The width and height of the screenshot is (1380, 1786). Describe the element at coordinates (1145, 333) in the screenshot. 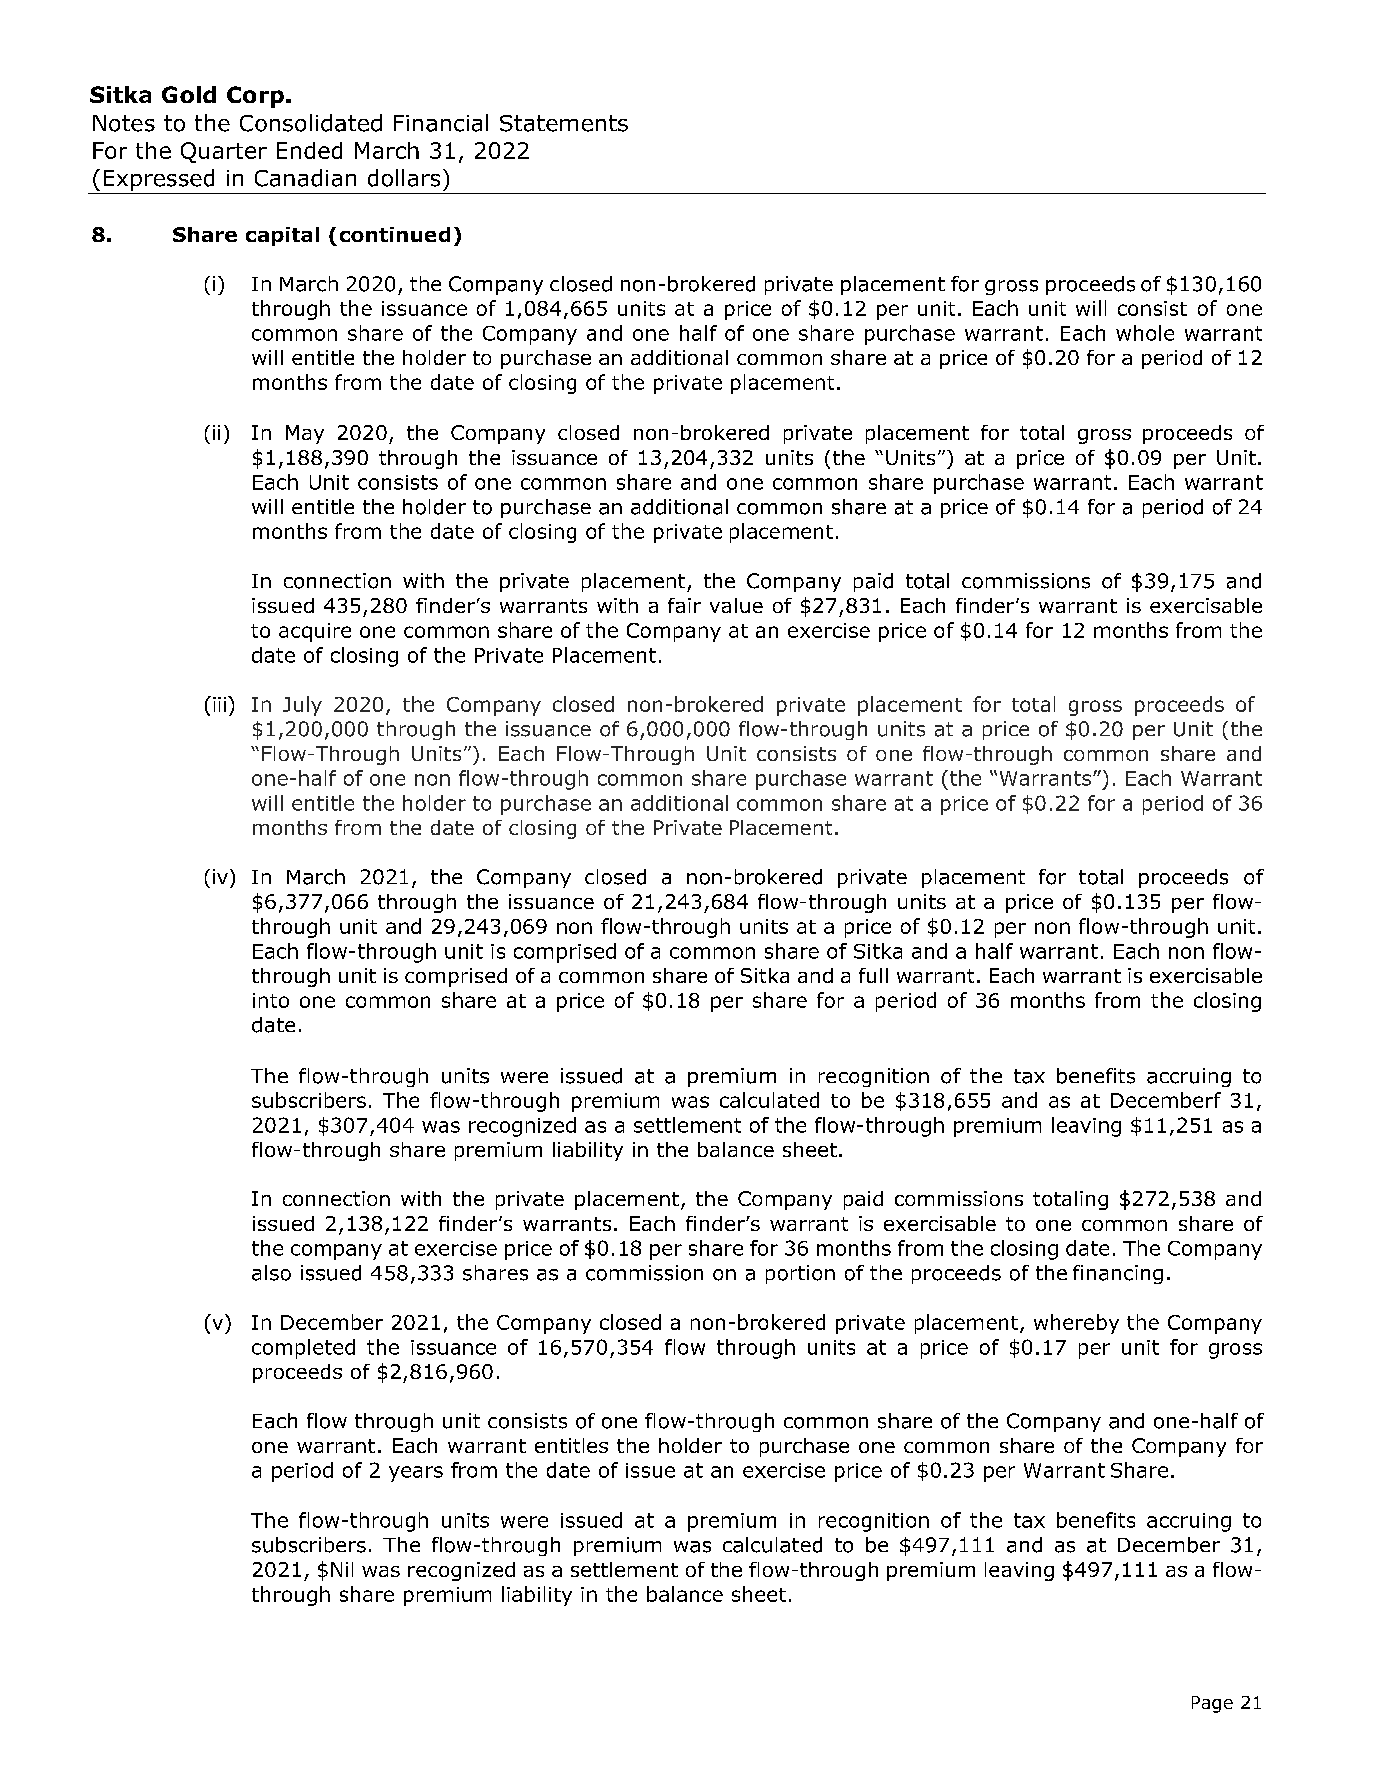

I see `whole` at that location.
